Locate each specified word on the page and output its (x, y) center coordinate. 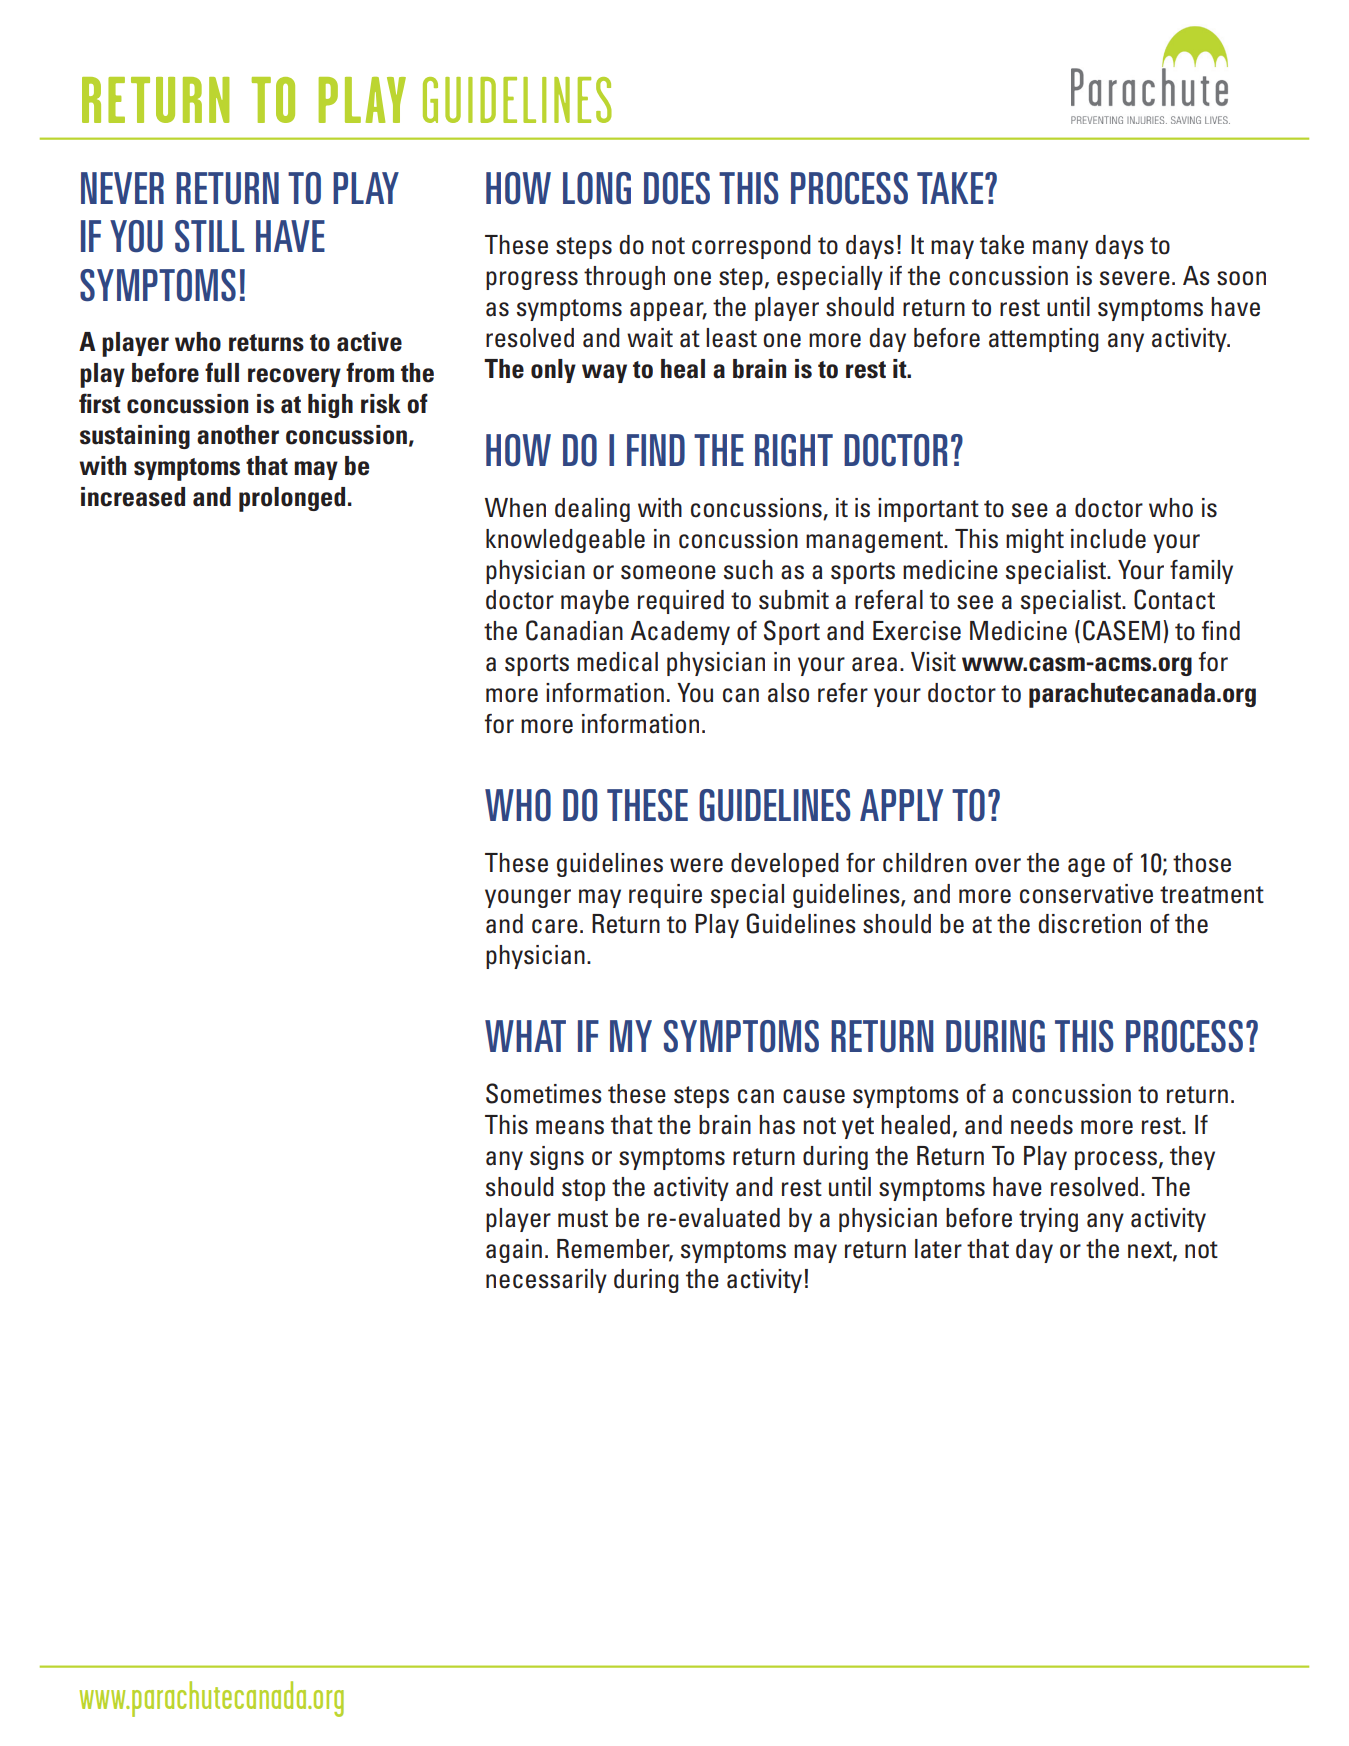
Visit (933, 662)
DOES (677, 188)
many (1060, 249)
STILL (209, 236)
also (788, 693)
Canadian (574, 630)
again (514, 1251)
